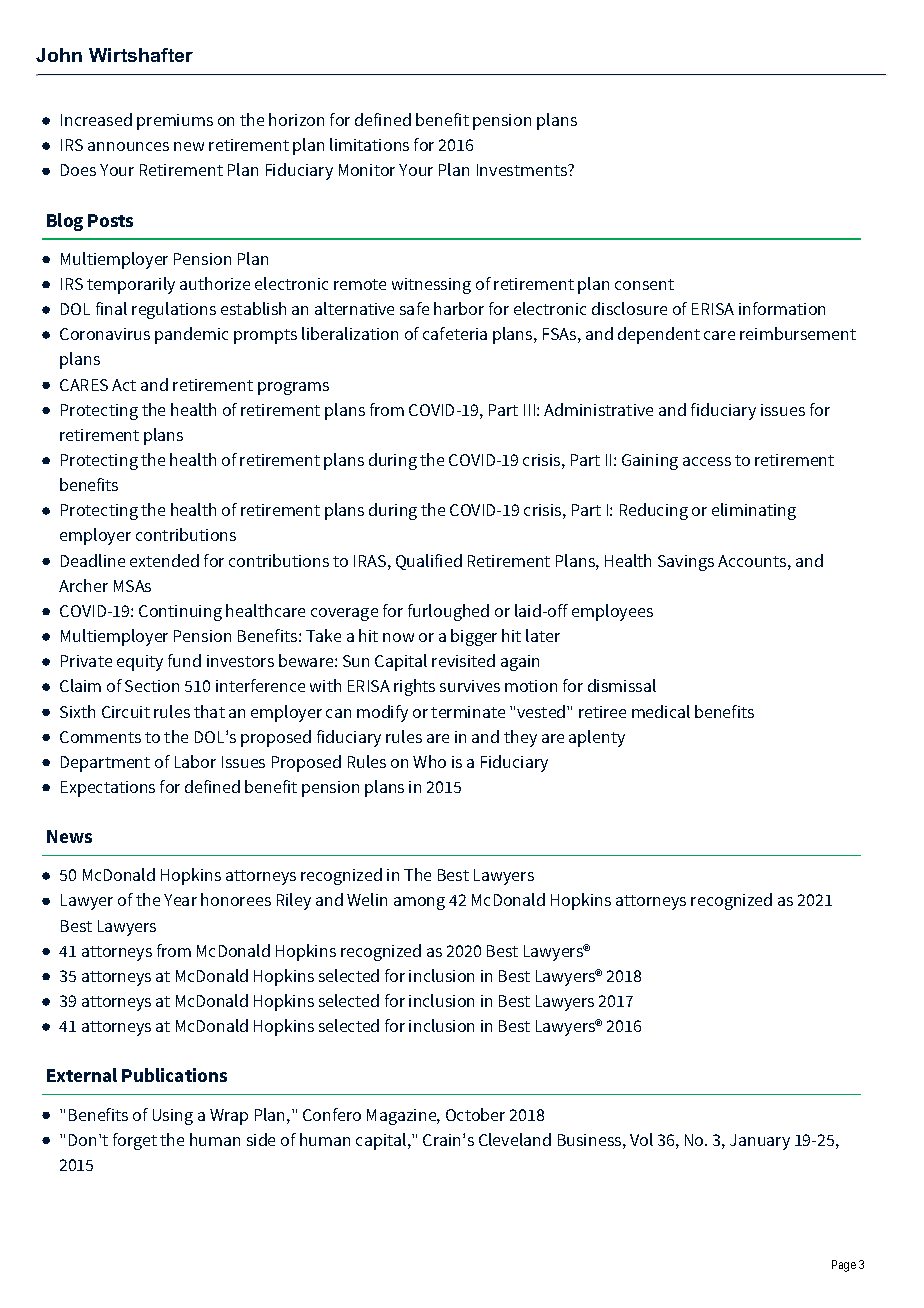 This screenshot has width=924, height=1308. What do you see at coordinates (523, 170) in the screenshot?
I see `Investments` at bounding box center [523, 170].
